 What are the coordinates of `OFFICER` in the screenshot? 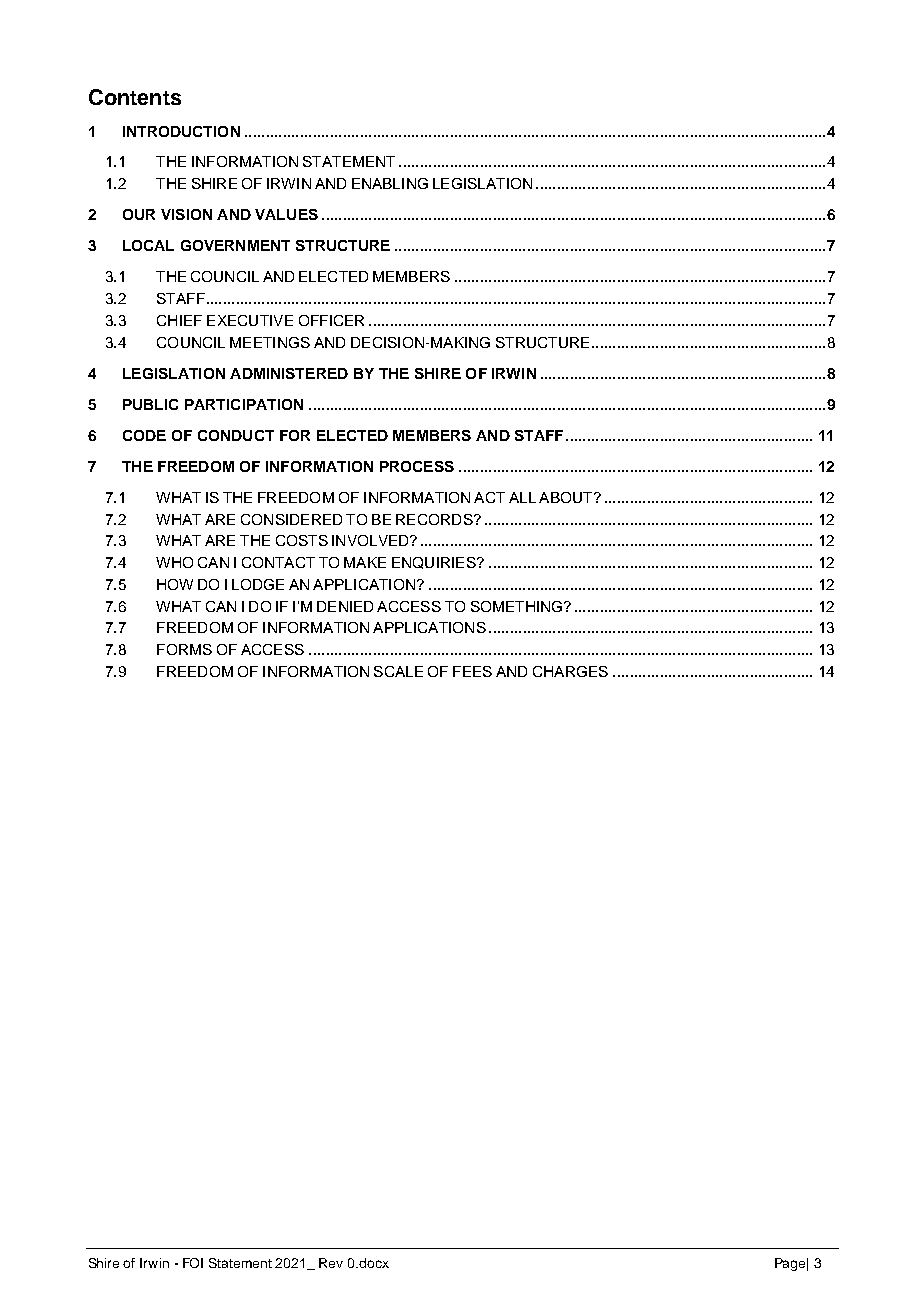 It's located at (331, 320).
